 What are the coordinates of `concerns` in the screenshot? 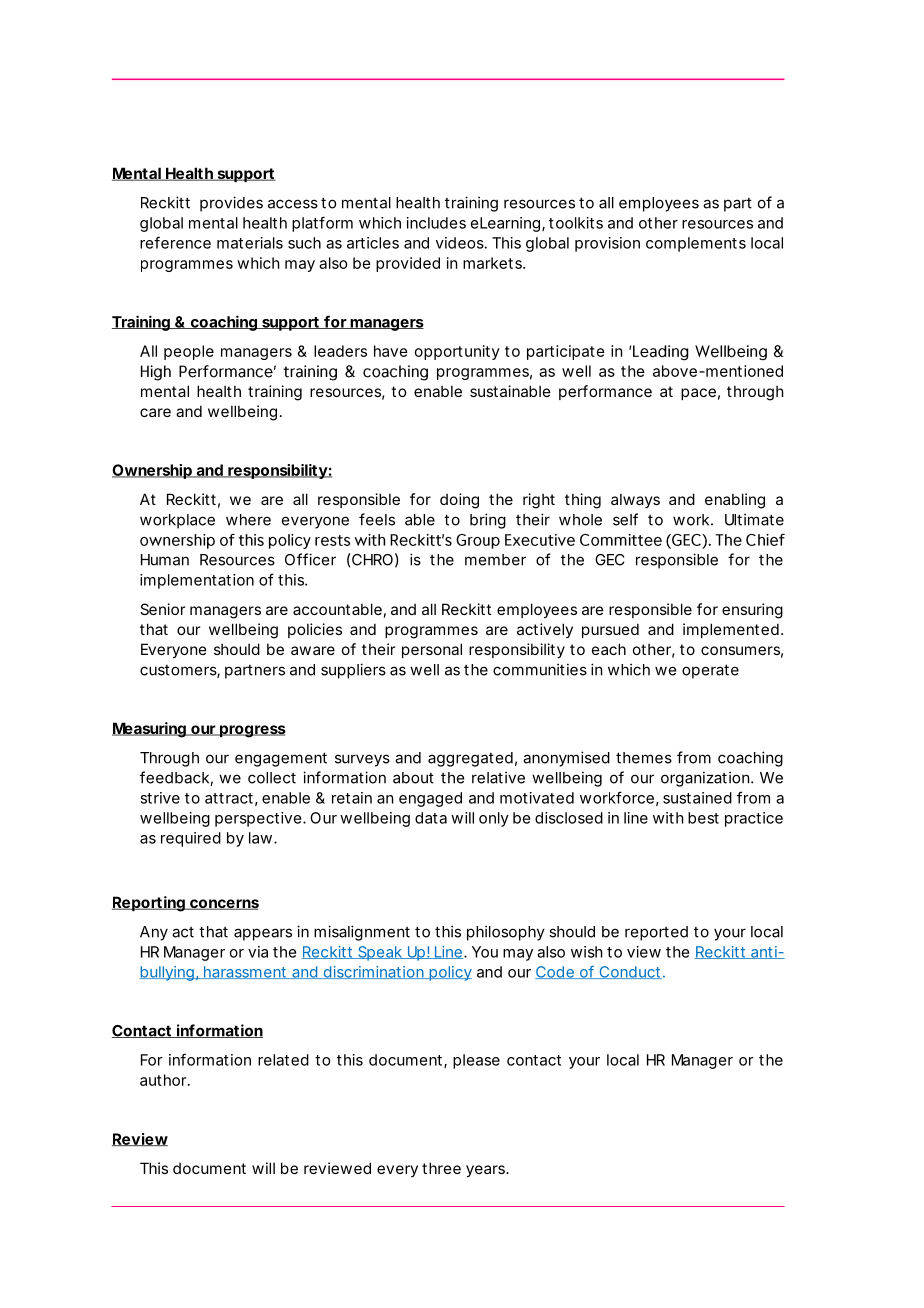 It's located at (223, 904).
